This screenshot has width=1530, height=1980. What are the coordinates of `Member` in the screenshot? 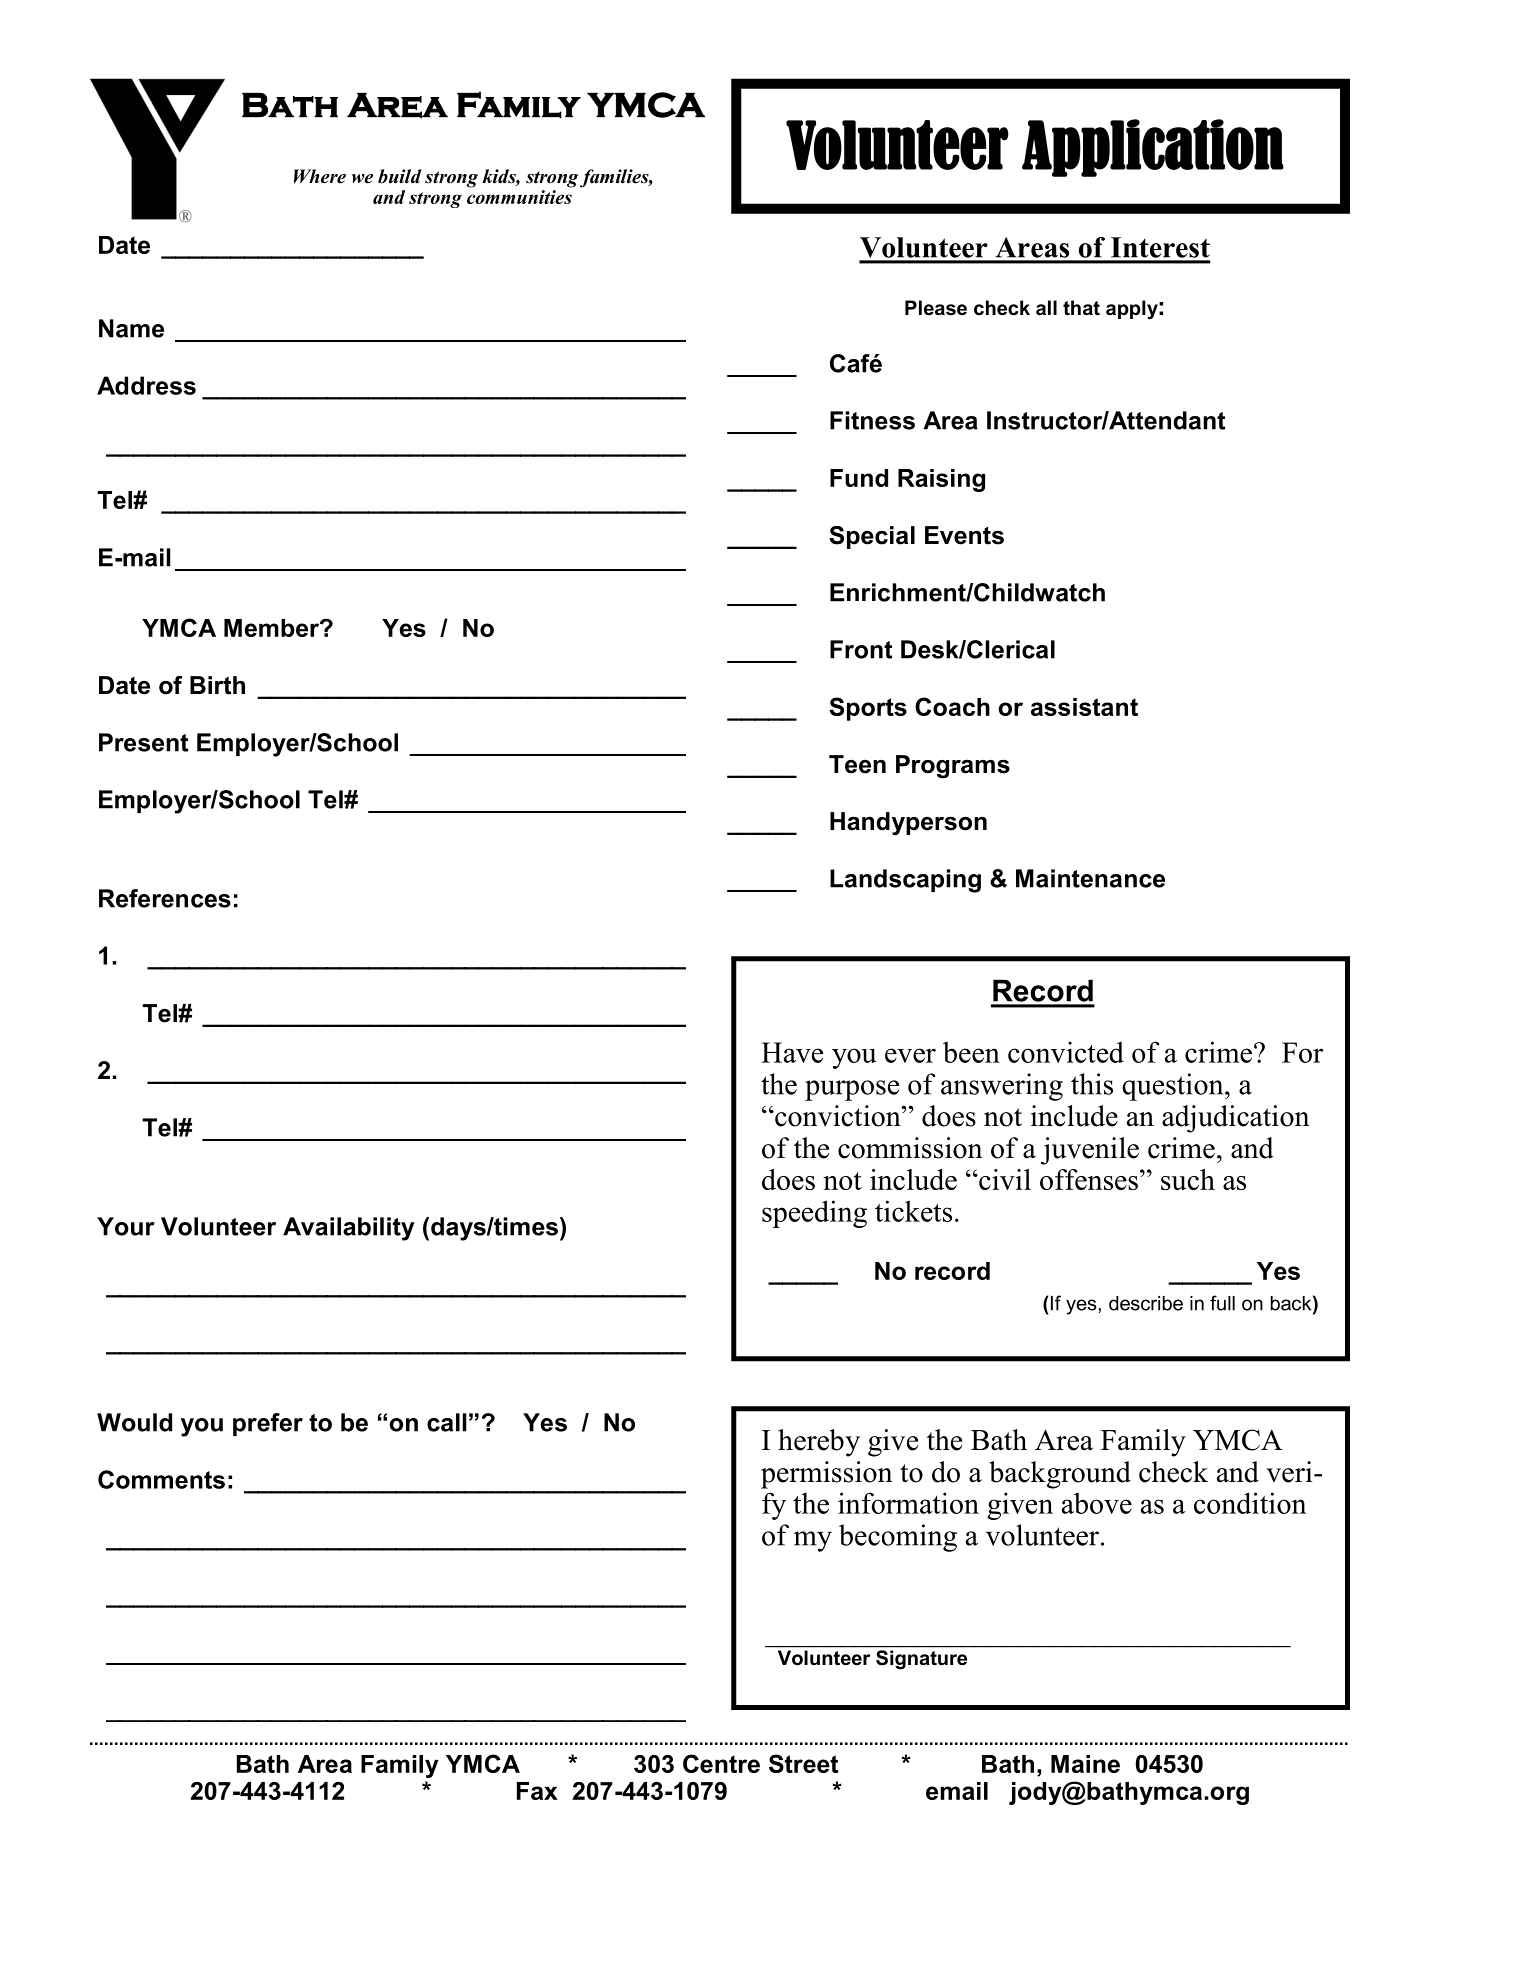 It's located at (272, 628).
